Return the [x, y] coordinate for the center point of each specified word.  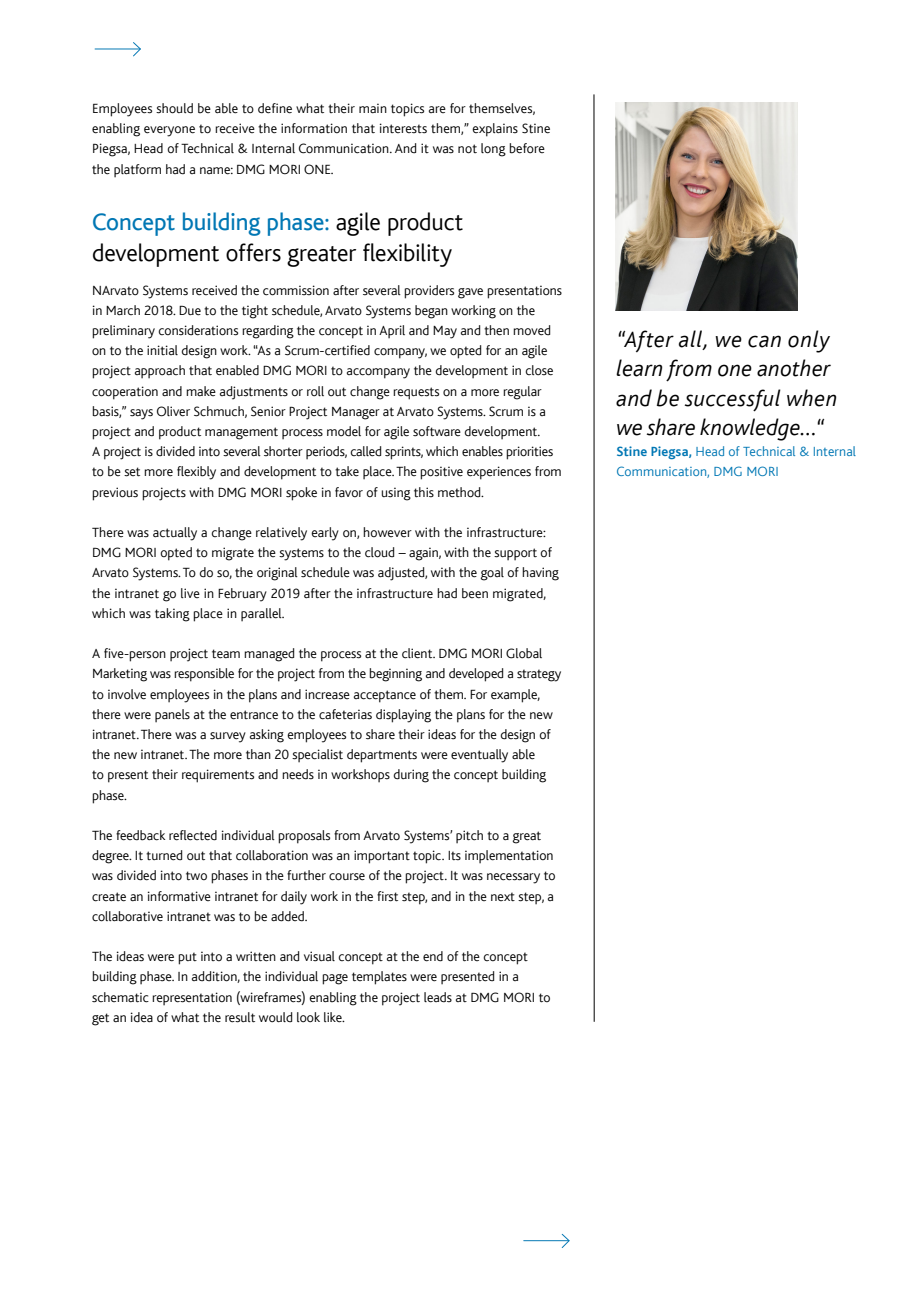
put [187, 958]
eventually [479, 756]
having [540, 574]
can [764, 341]
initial [162, 350]
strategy [539, 675]
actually [175, 534]
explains [495, 130]
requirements [218, 776]
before [527, 148]
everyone [169, 131]
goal [492, 574]
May [445, 332]
